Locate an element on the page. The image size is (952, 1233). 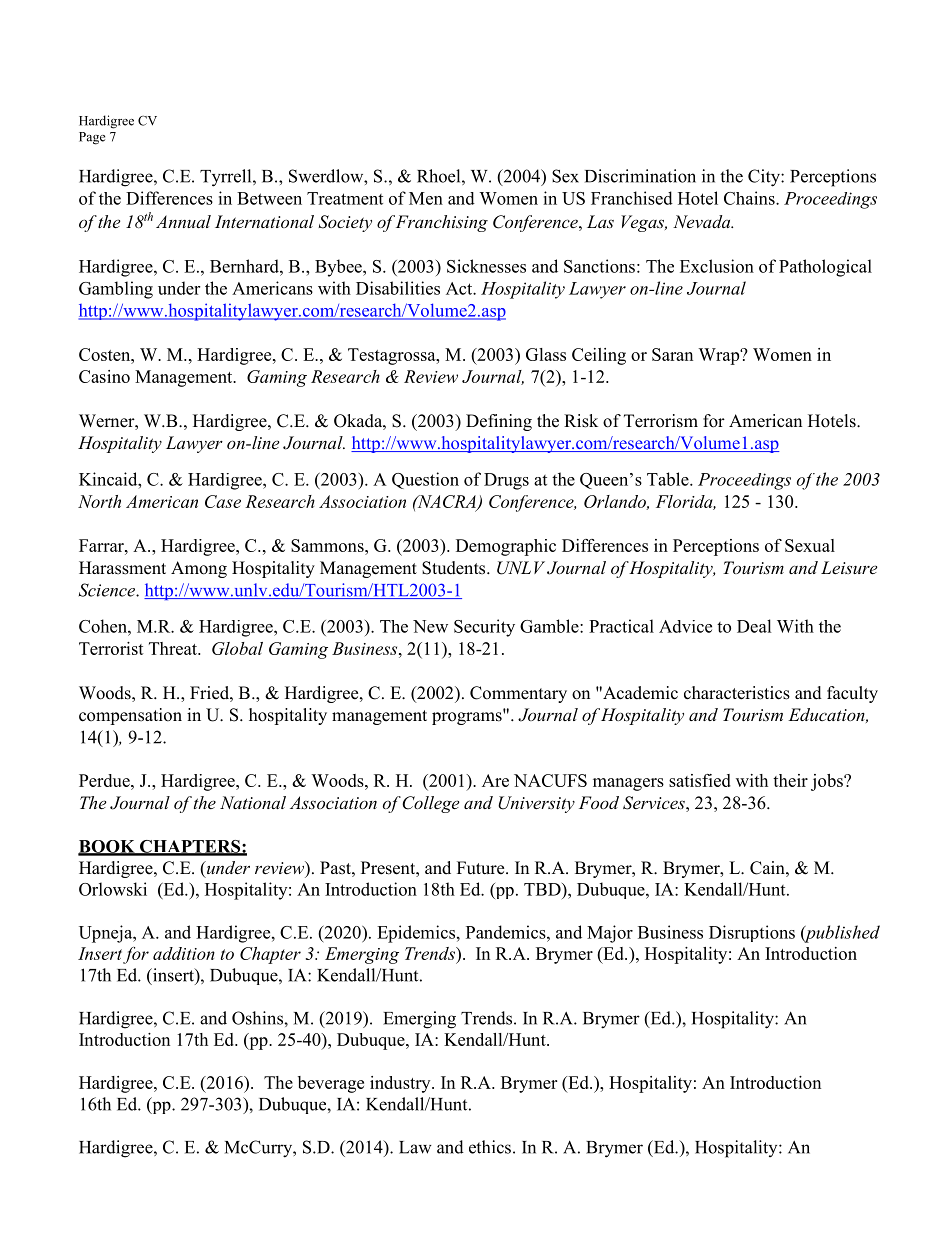
Table is located at coordinates (669, 479).
